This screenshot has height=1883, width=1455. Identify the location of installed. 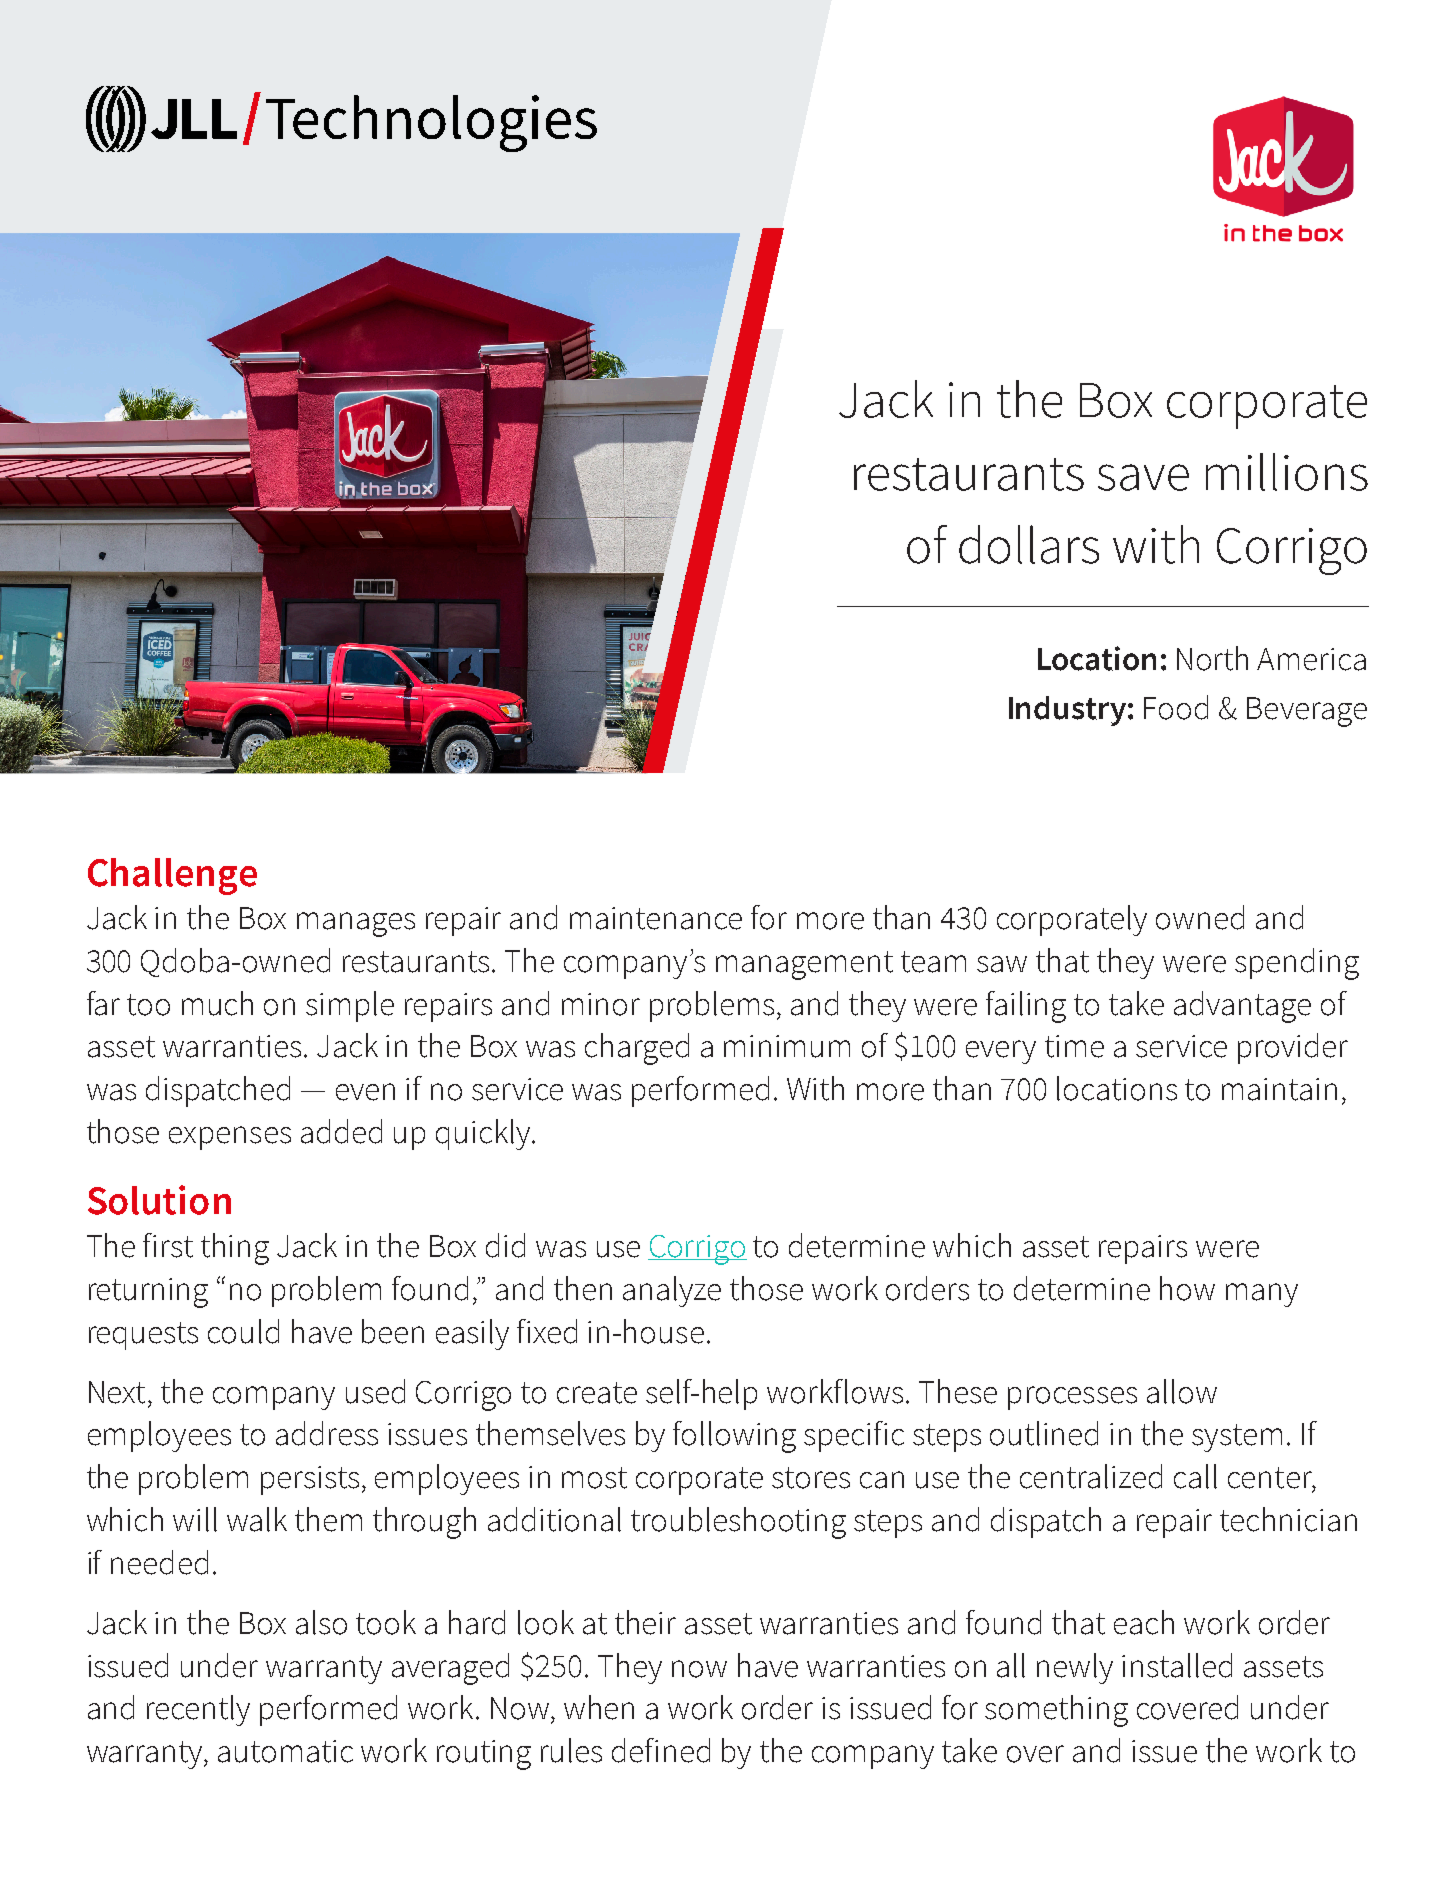
(1177, 1665).
